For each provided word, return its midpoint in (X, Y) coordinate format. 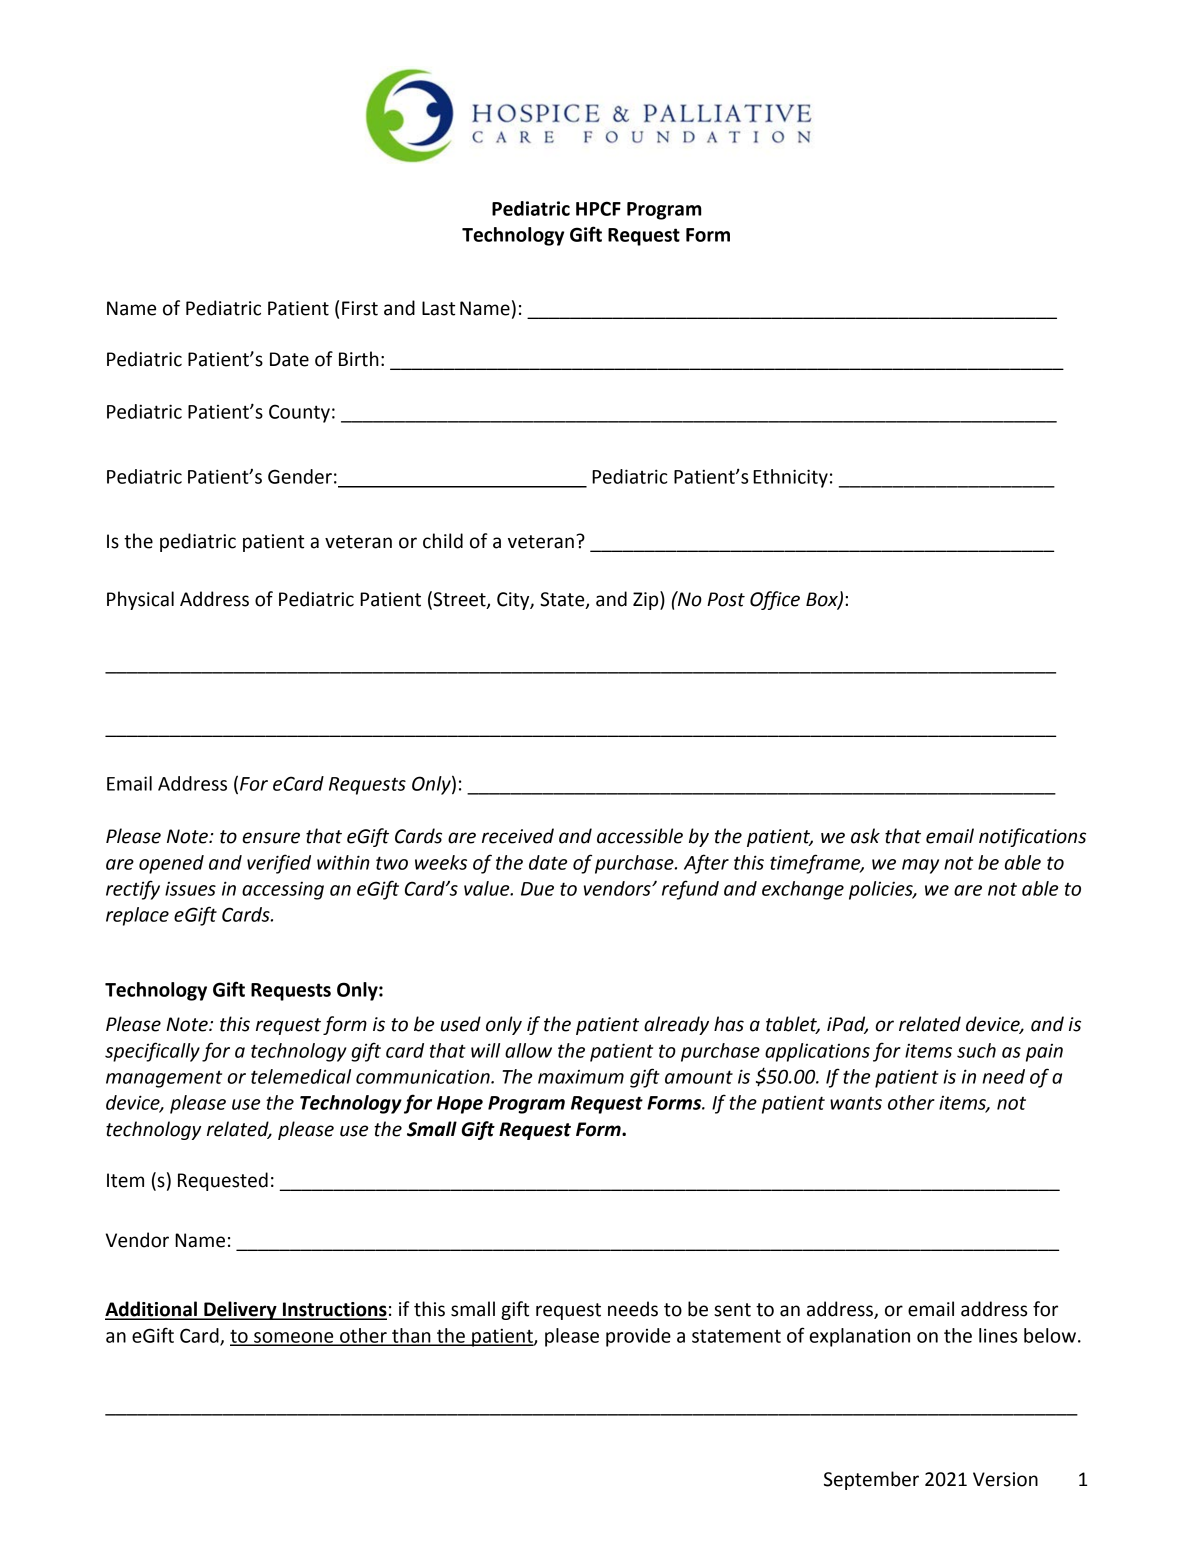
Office (775, 600)
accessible (640, 836)
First (360, 308)
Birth (359, 359)
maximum (581, 1077)
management (164, 1079)
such (976, 1050)
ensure (271, 838)
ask (865, 836)
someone (294, 1338)
